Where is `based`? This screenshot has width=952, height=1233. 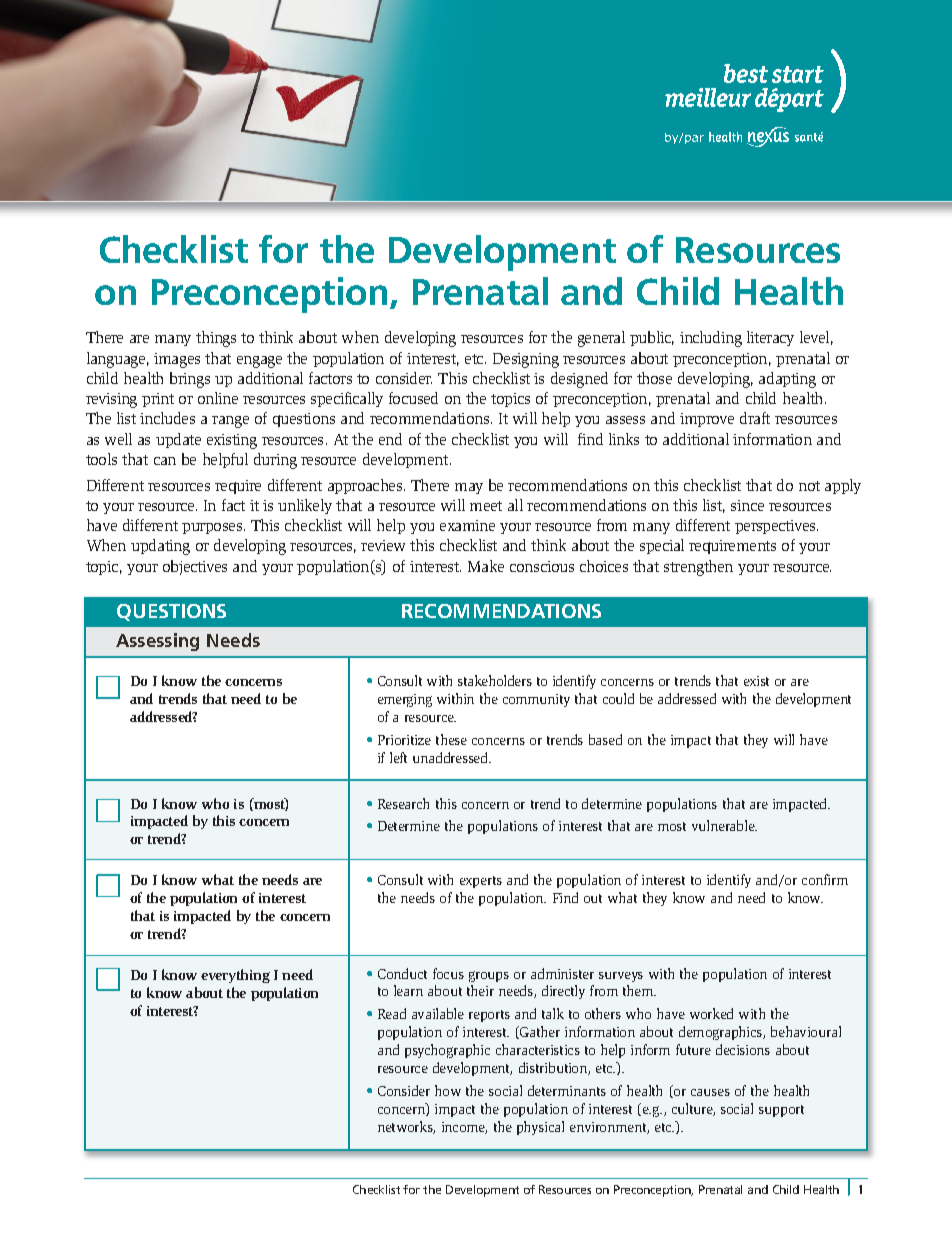 based is located at coordinates (605, 739).
